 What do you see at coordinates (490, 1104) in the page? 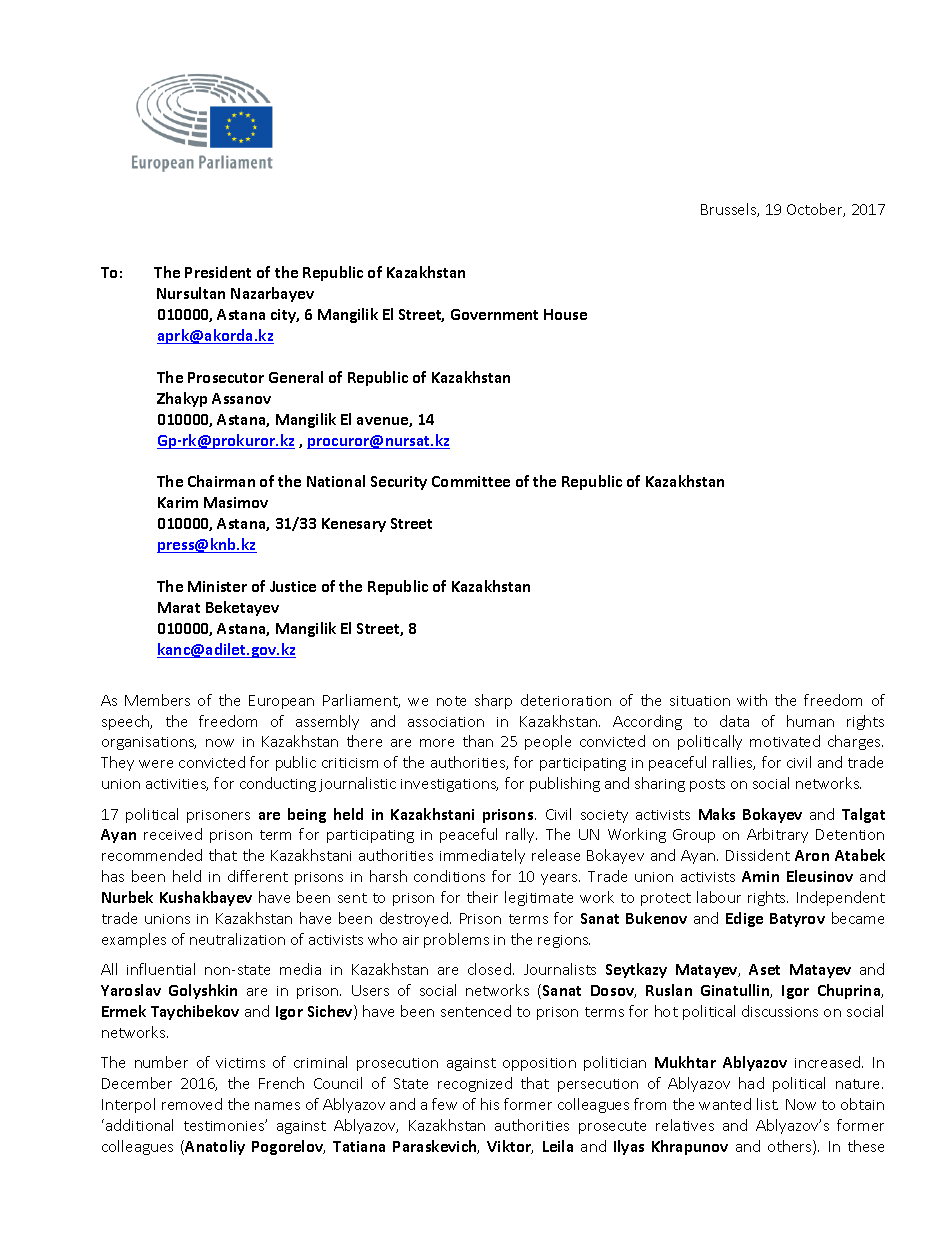
I see `his` at bounding box center [490, 1104].
